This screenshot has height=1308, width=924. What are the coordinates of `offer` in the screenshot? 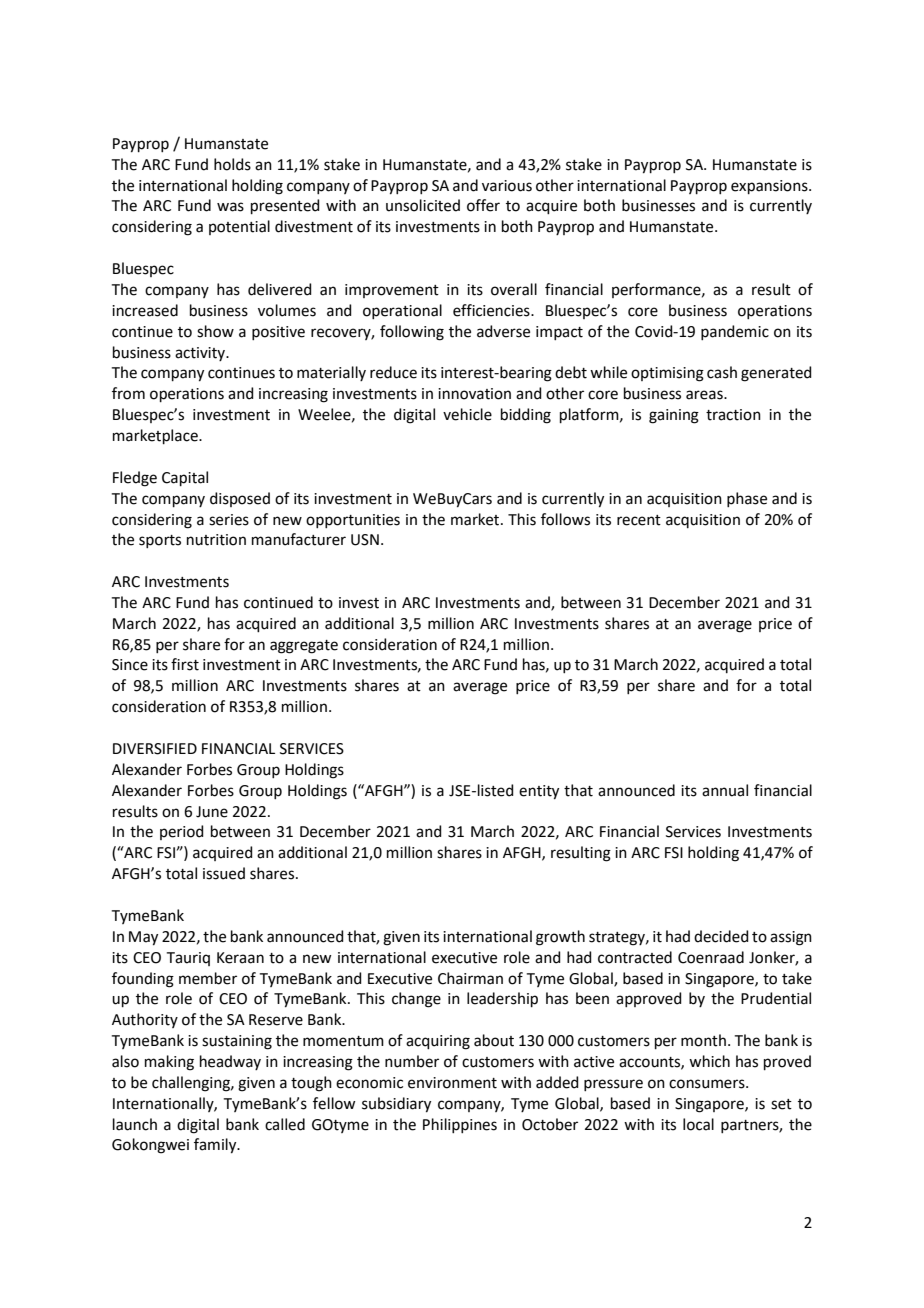 It's located at (483, 205).
